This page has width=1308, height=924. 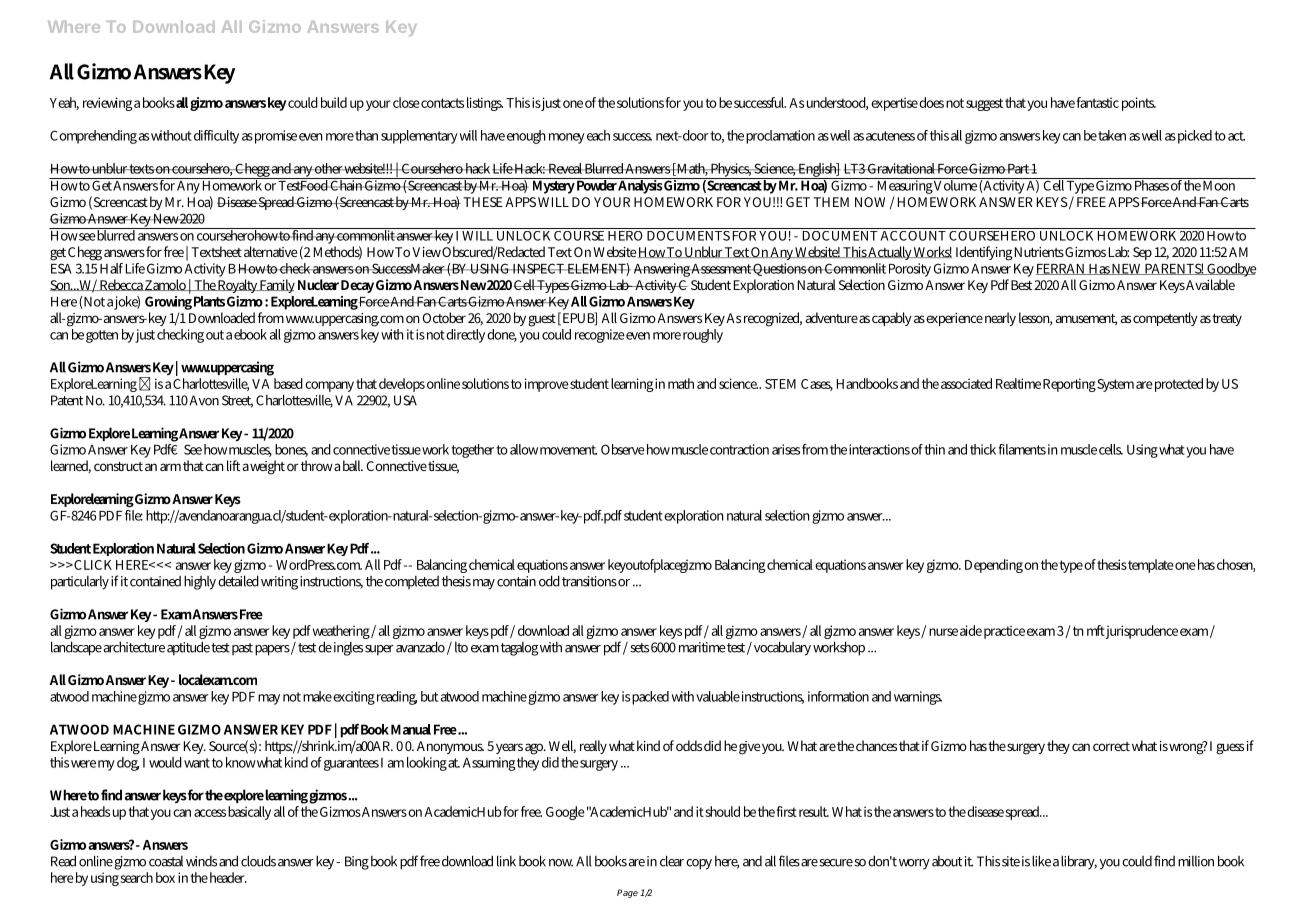 What do you see at coordinates (209, 301) in the page?
I see `Plants` at bounding box center [209, 301].
